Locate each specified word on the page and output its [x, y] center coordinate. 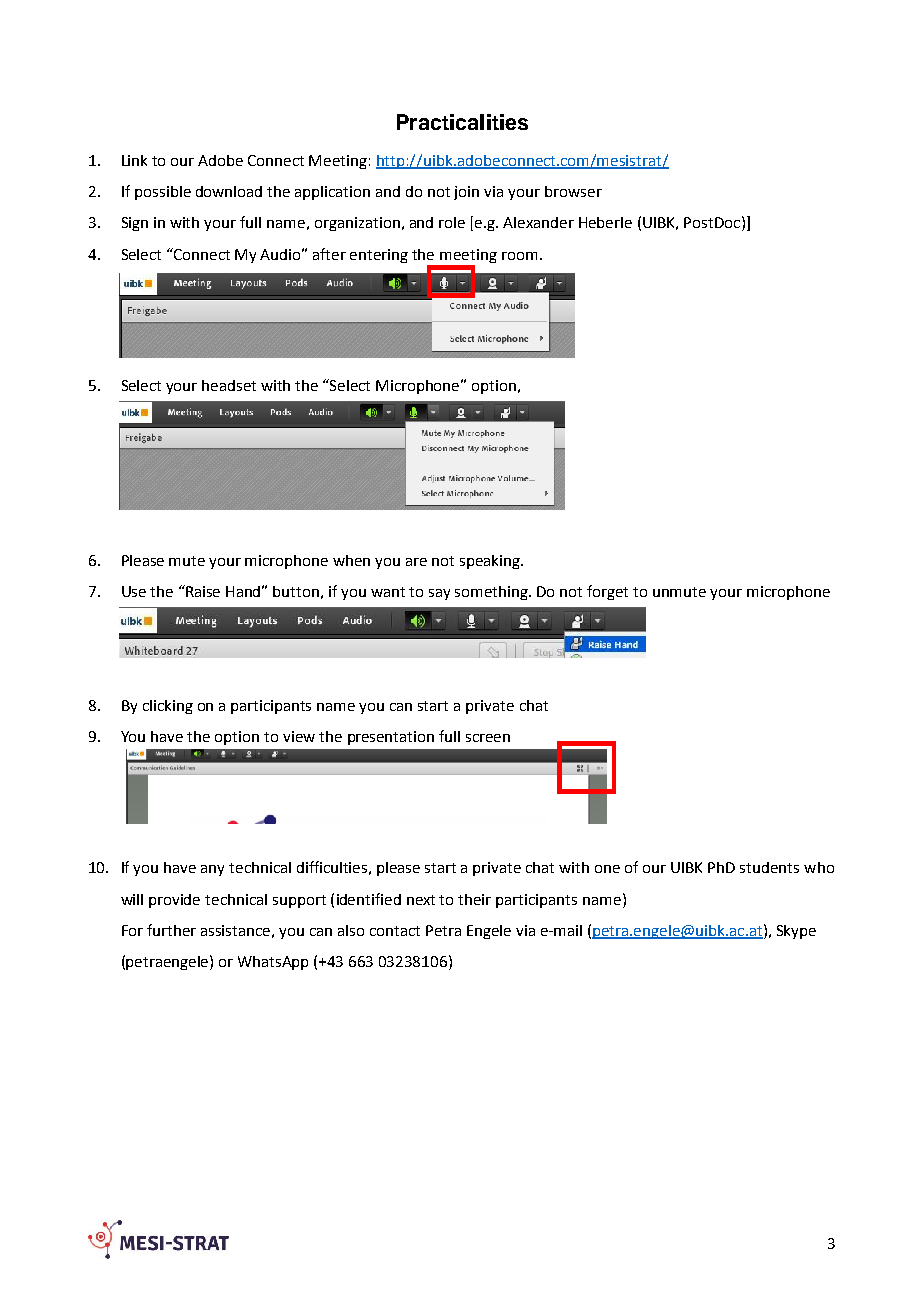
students [769, 867]
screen [488, 738]
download [229, 191]
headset [229, 385]
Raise [202, 591]
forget [607, 592]
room [519, 256]
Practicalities [462, 122]
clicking [168, 707]
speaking [491, 562]
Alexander [538, 222]
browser [573, 191]
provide [174, 901]
